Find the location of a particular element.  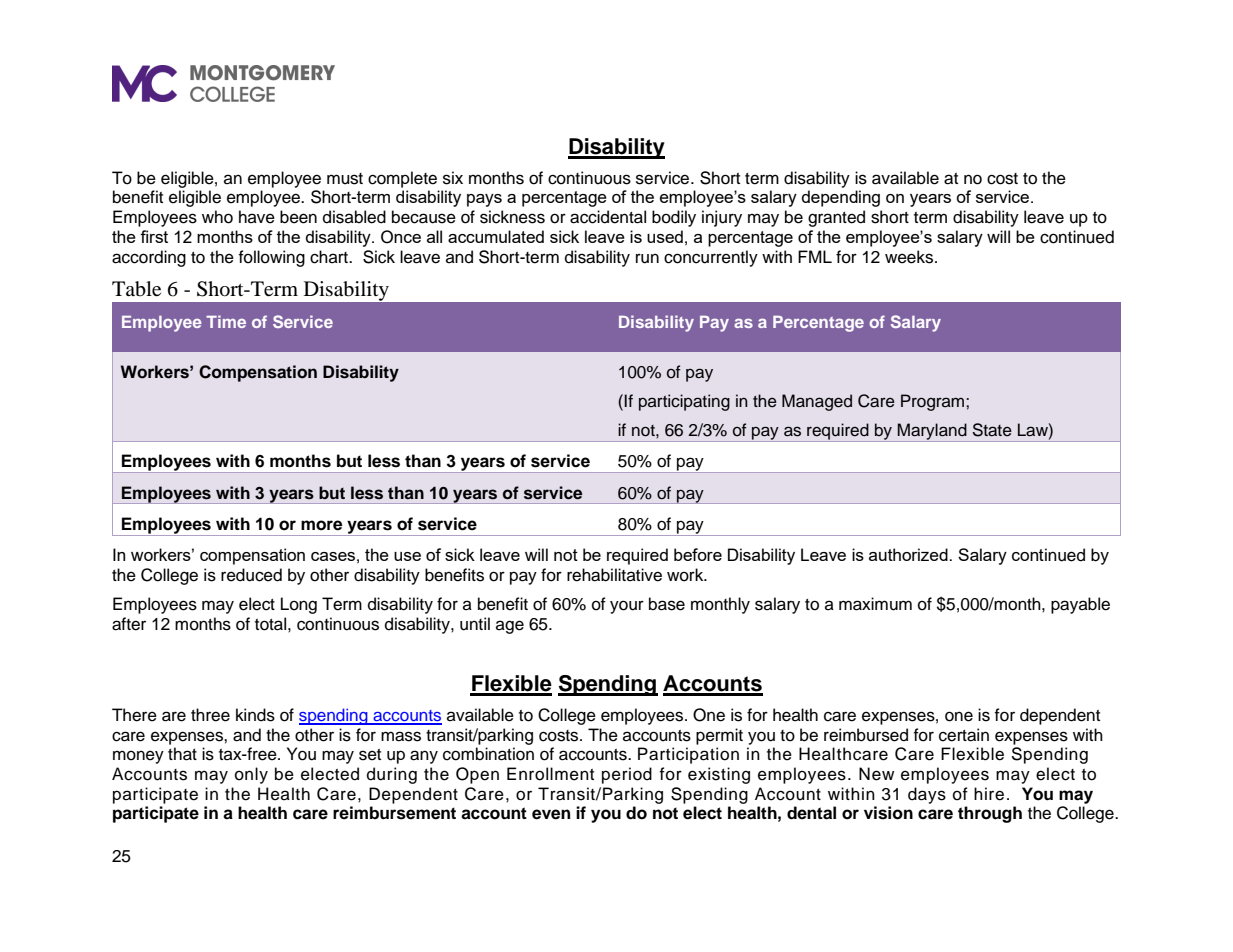

maximum is located at coordinates (875, 604).
